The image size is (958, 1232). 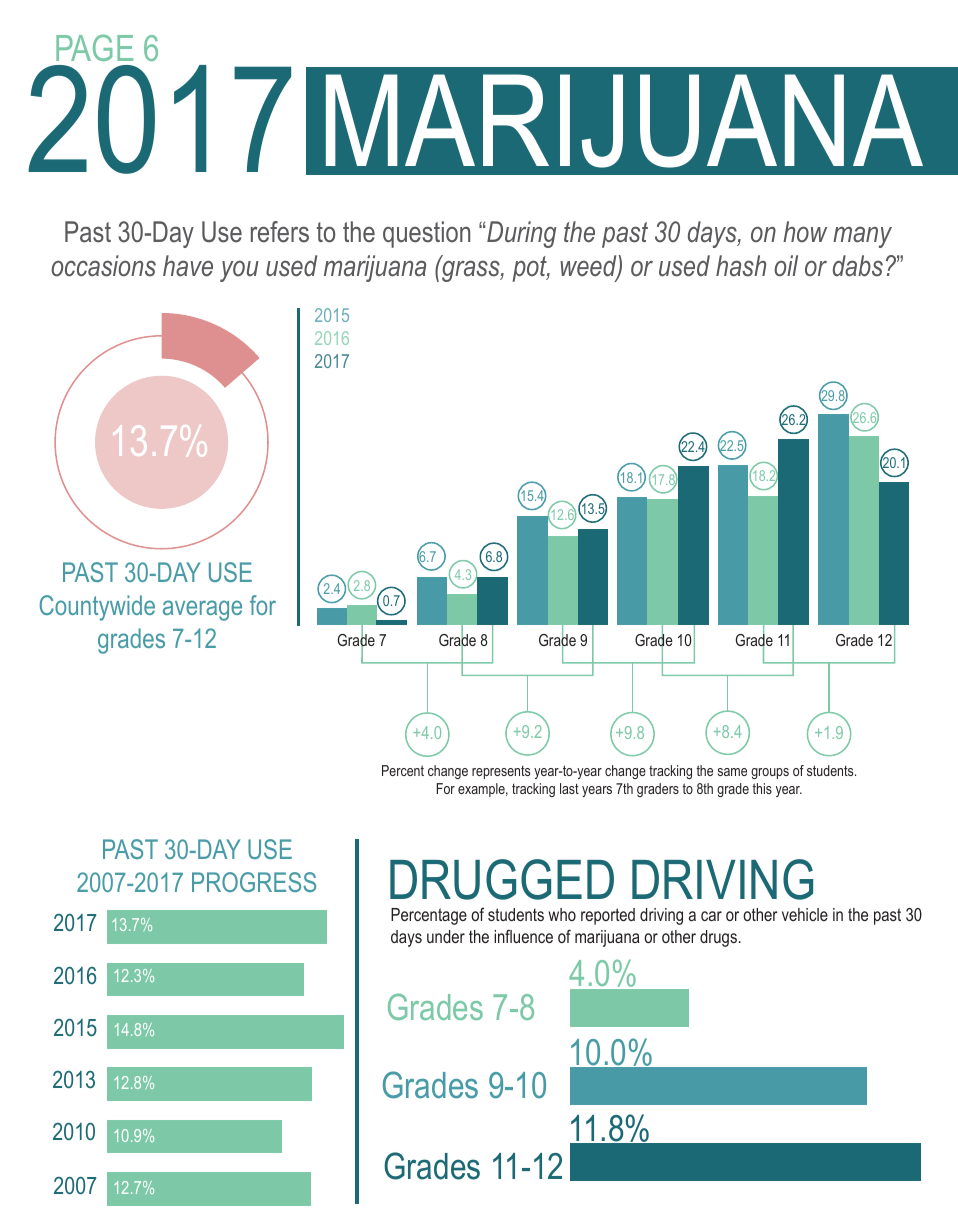 What do you see at coordinates (202, 610) in the page?
I see `average` at bounding box center [202, 610].
